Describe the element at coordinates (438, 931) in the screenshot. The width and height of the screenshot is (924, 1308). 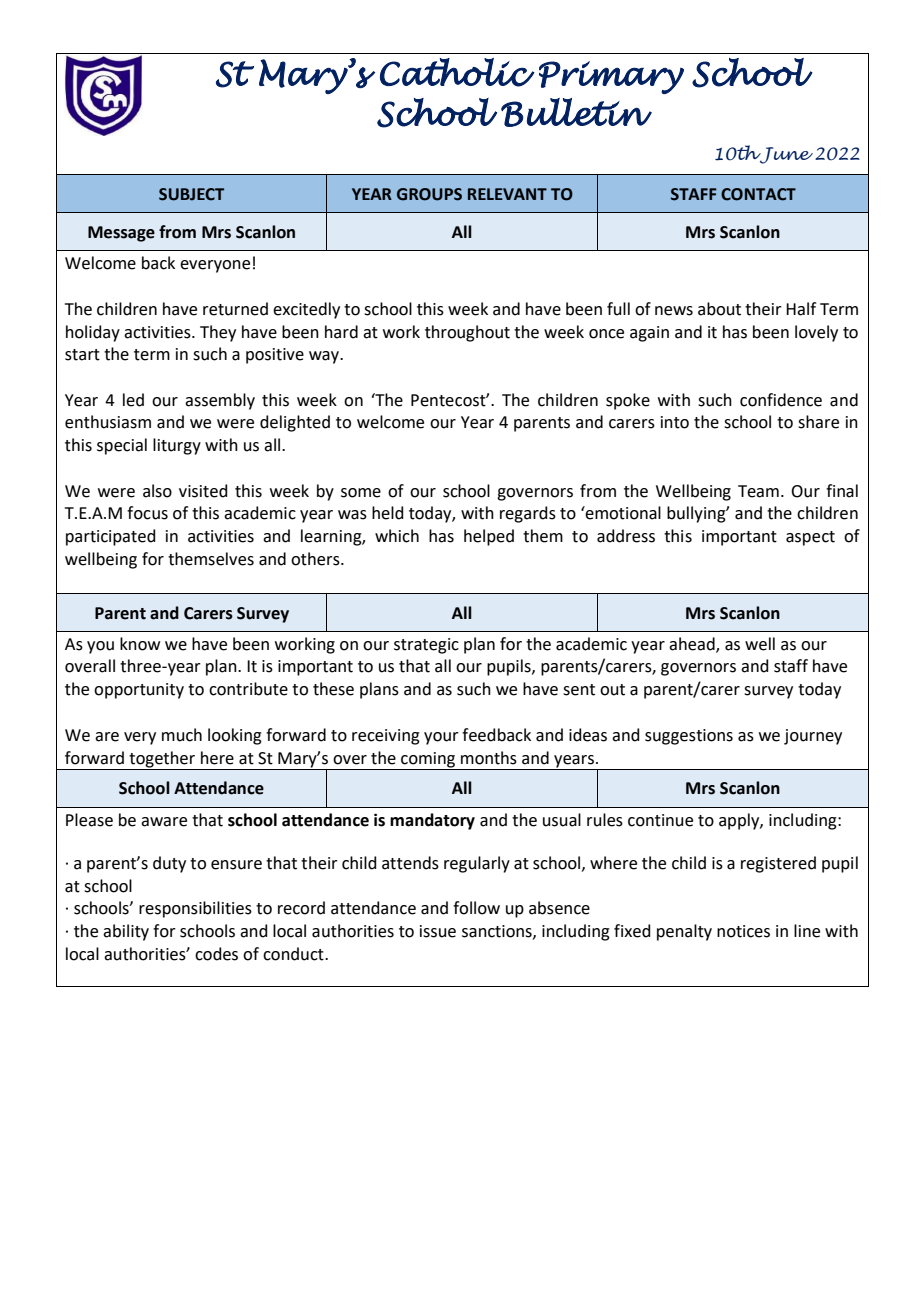
I see `issue` at that location.
